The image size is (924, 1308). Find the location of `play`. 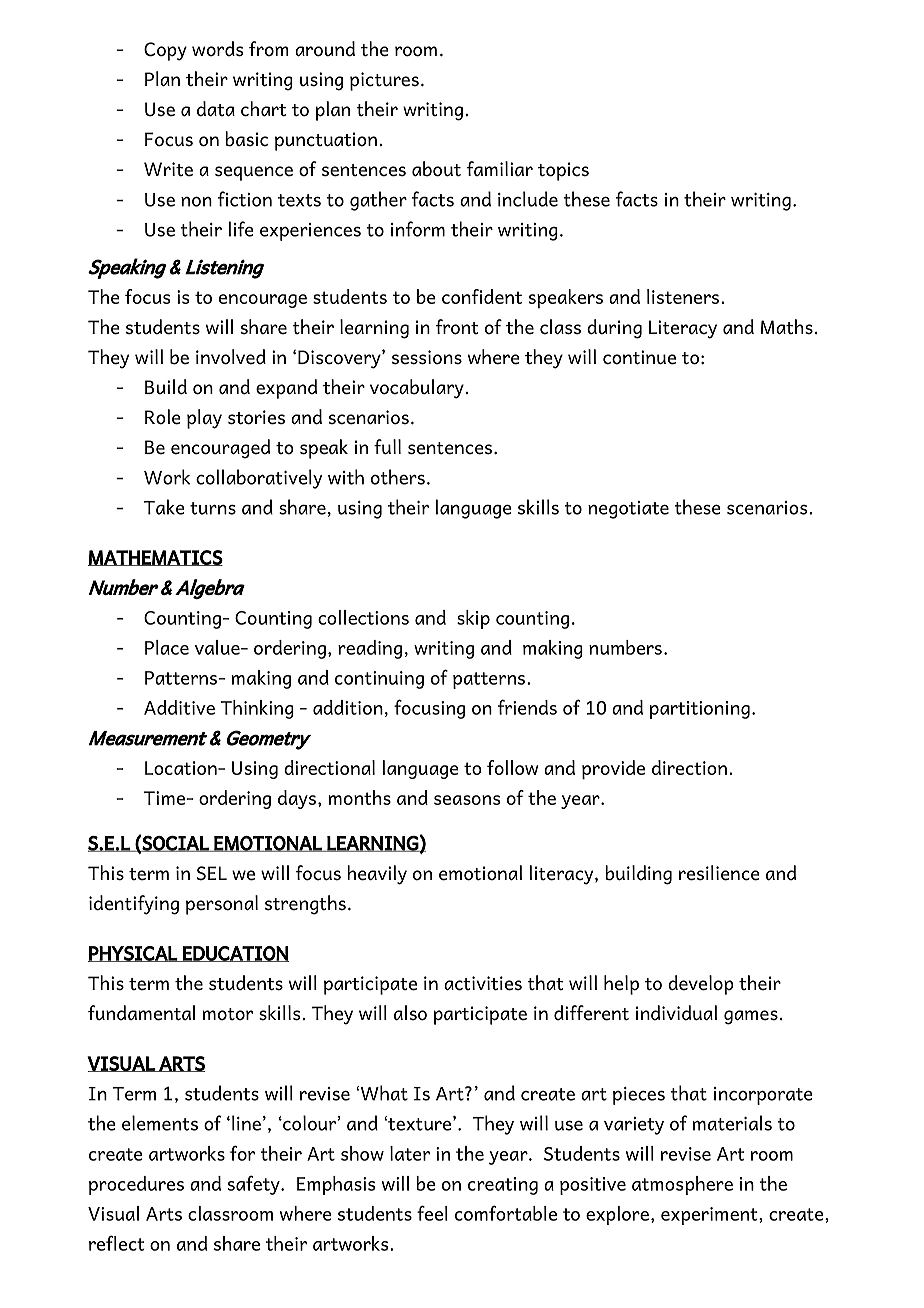

play is located at coordinates (204, 419).
